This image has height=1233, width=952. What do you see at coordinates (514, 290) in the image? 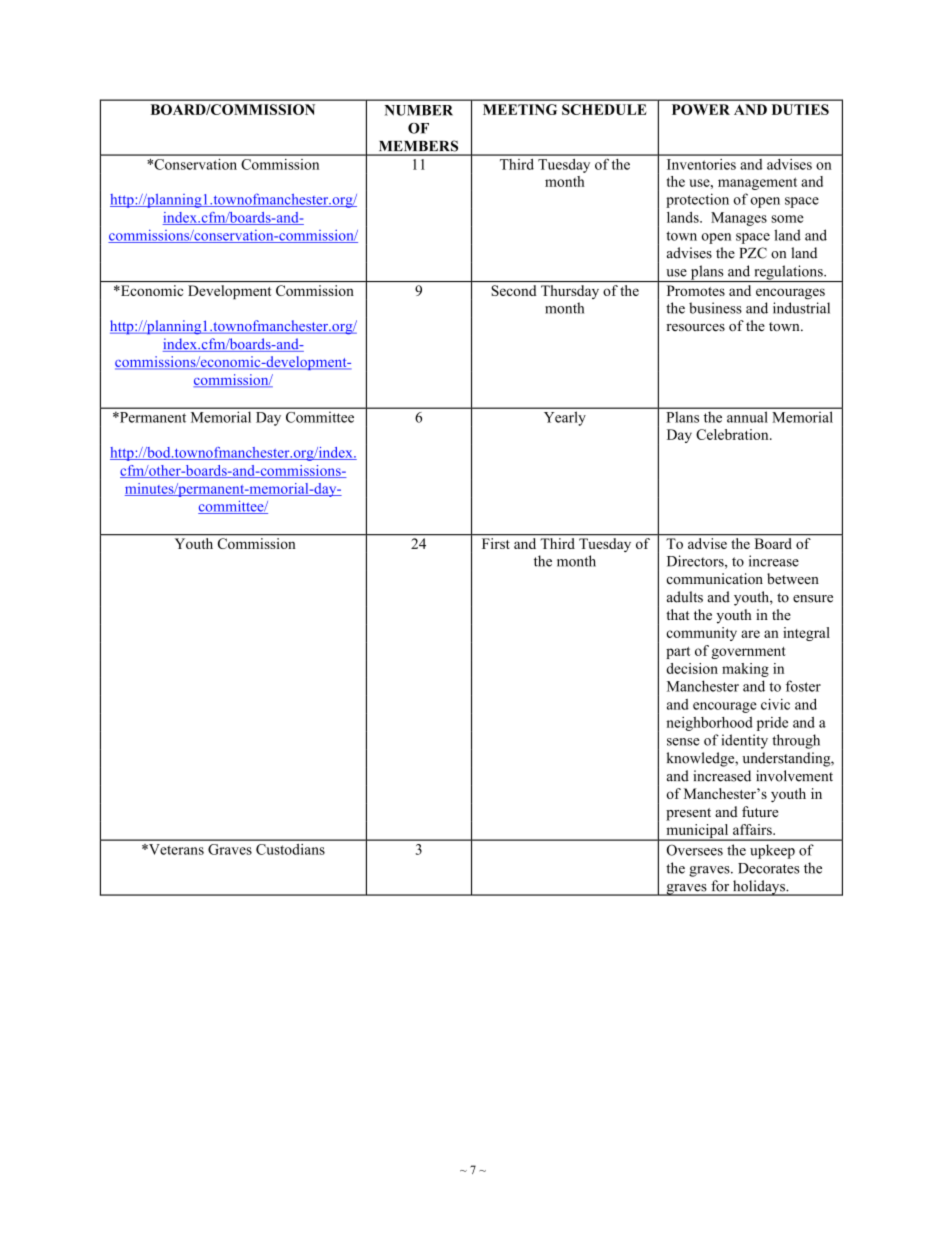
I see `Second` at bounding box center [514, 290].
